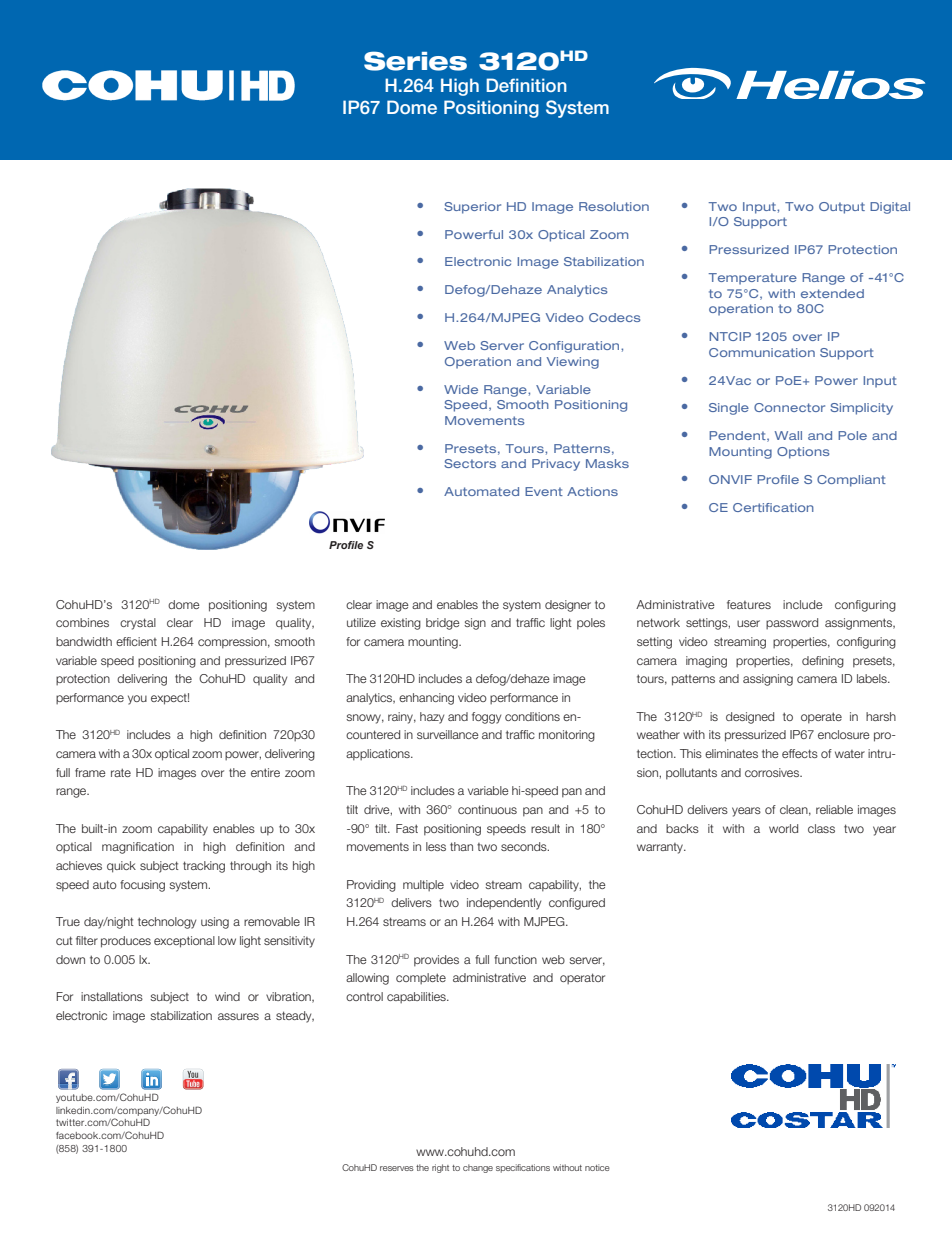 The image size is (952, 1233). I want to click on continuous, so click(487, 809).
